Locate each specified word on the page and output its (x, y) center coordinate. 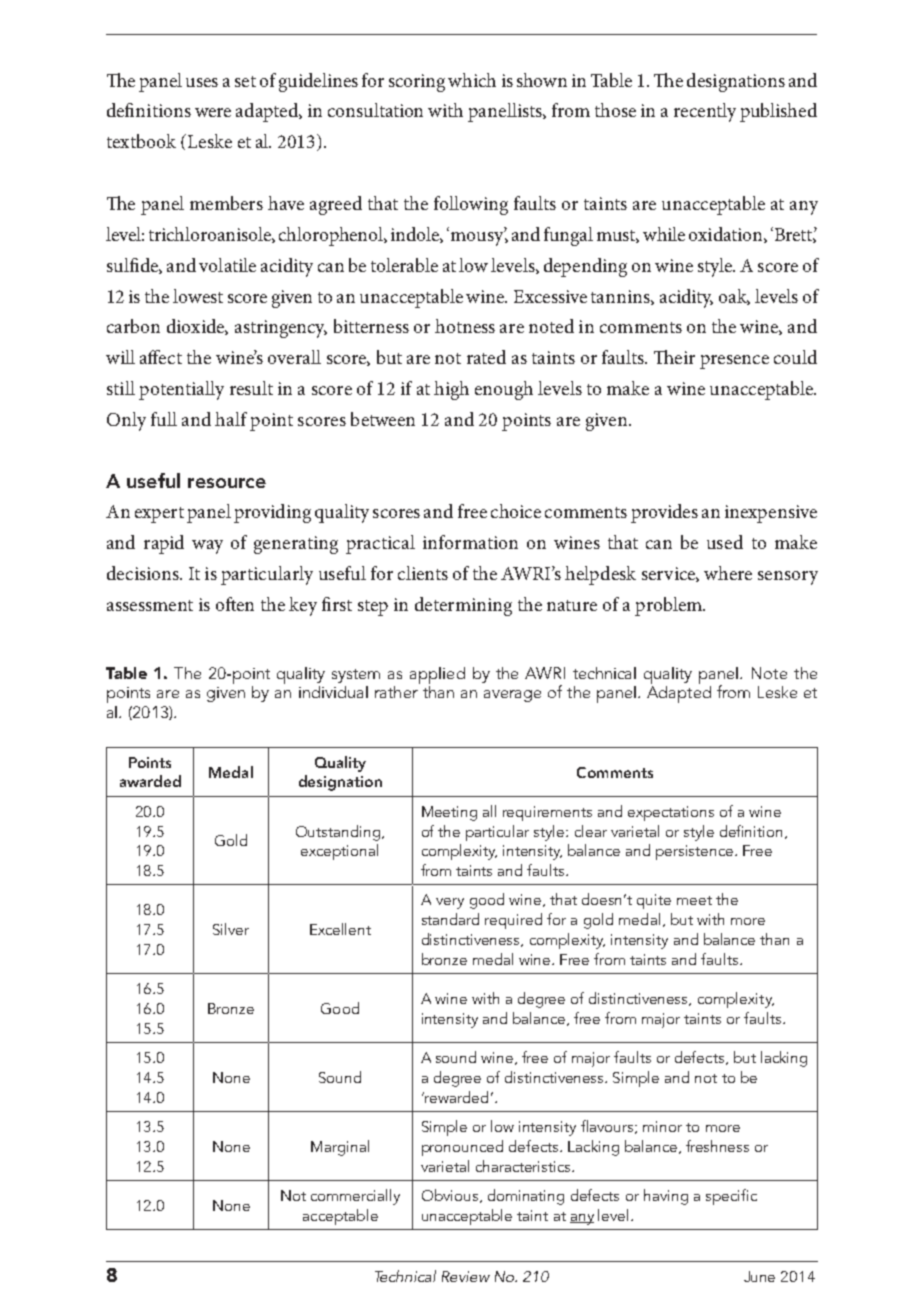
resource (227, 483)
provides (664, 513)
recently (705, 112)
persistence (696, 852)
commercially (355, 1197)
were (213, 112)
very (450, 903)
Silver (231, 929)
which (472, 80)
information (470, 542)
